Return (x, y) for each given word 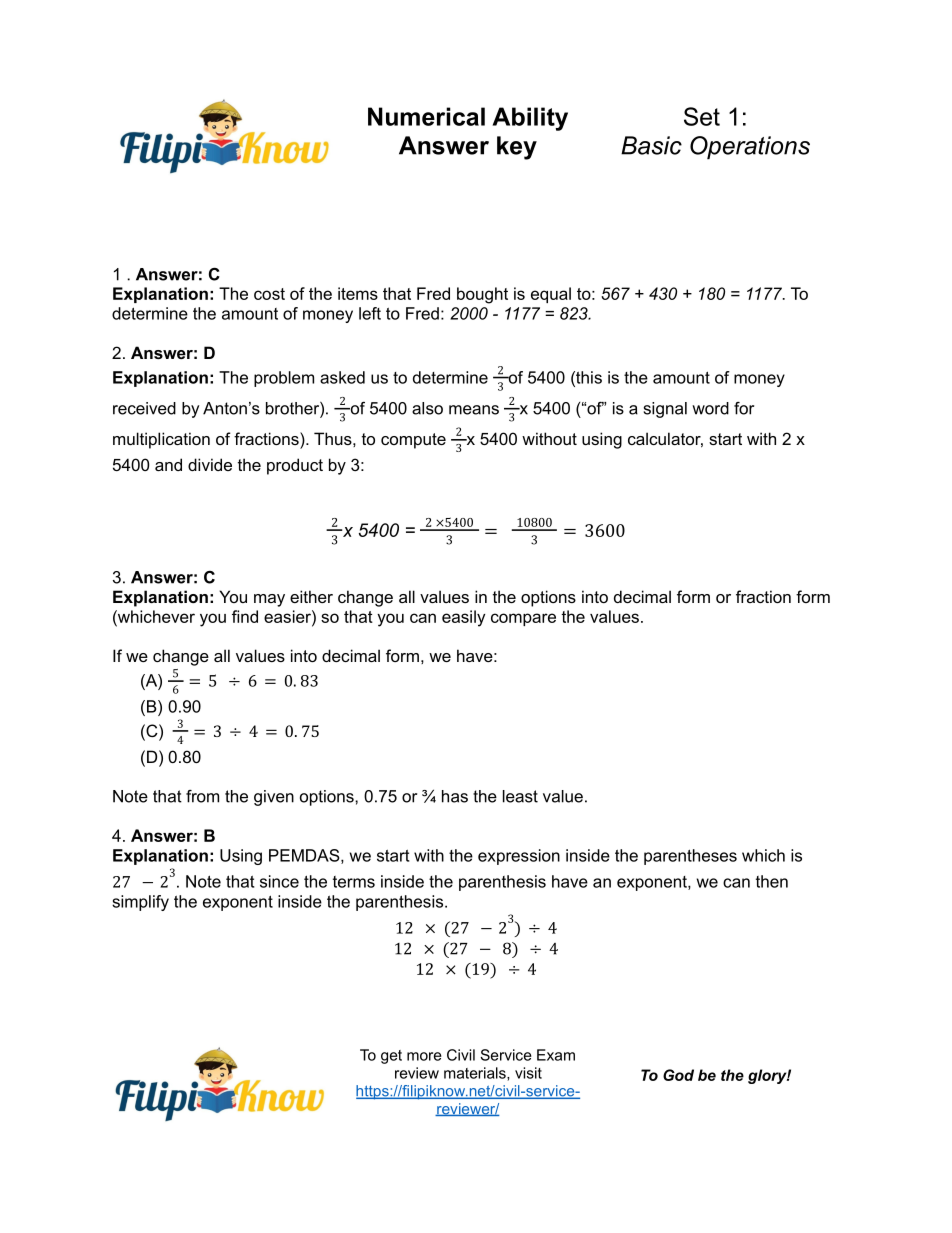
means (474, 410)
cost (269, 294)
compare (523, 619)
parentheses (690, 857)
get (391, 1057)
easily (463, 618)
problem (284, 379)
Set (702, 116)
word (710, 408)
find (245, 616)
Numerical (426, 116)
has (455, 796)
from (202, 796)
